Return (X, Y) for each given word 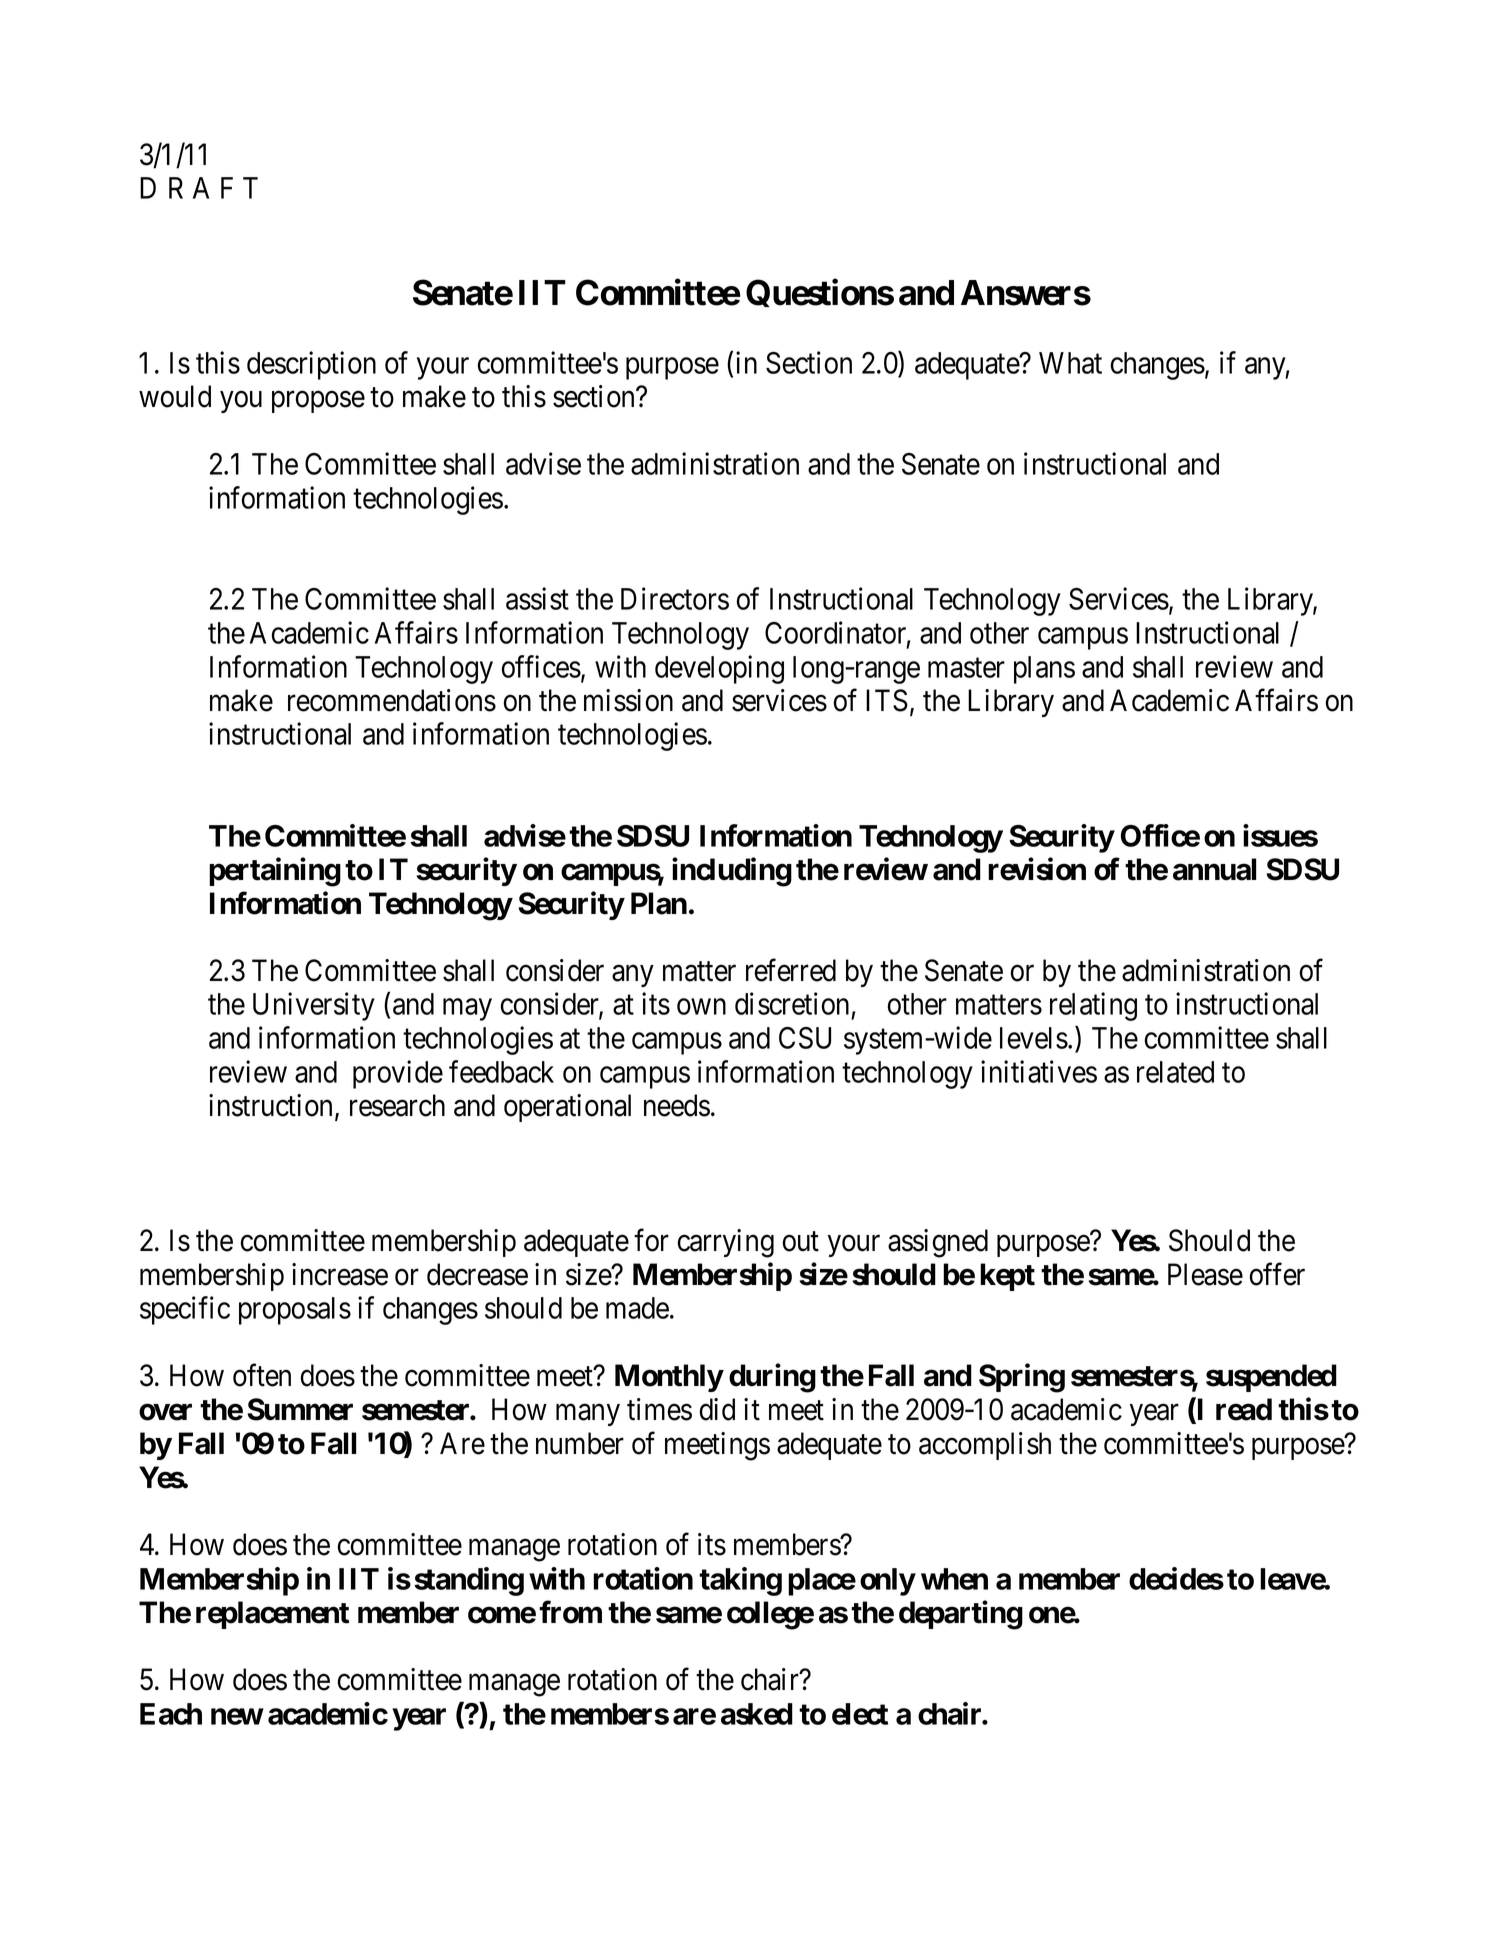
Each (171, 1714)
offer (1277, 1274)
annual (1214, 869)
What (1070, 363)
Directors (675, 598)
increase (340, 1274)
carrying (726, 1243)
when (954, 1579)
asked (757, 1714)
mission (628, 700)
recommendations (392, 700)
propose (318, 402)
